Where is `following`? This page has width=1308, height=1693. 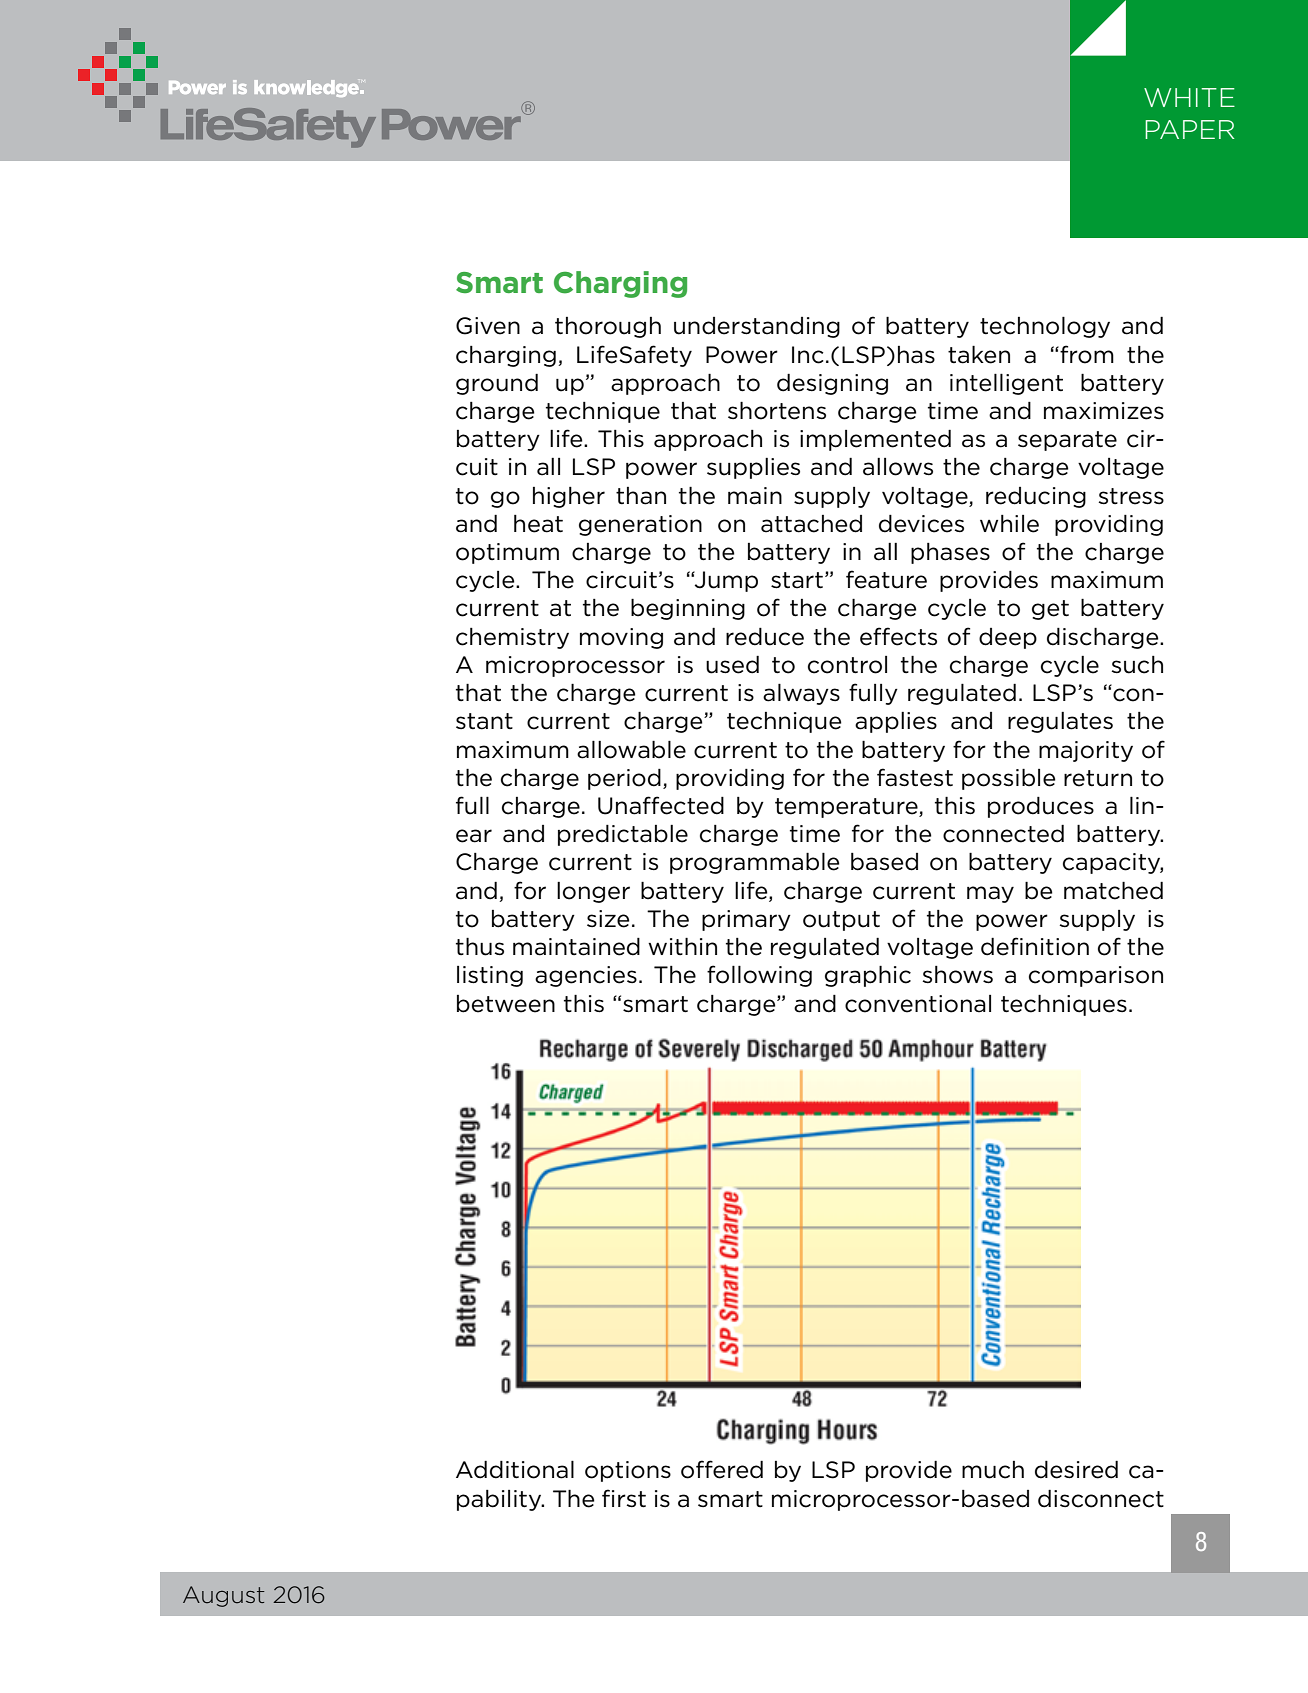 following is located at coordinates (759, 976).
